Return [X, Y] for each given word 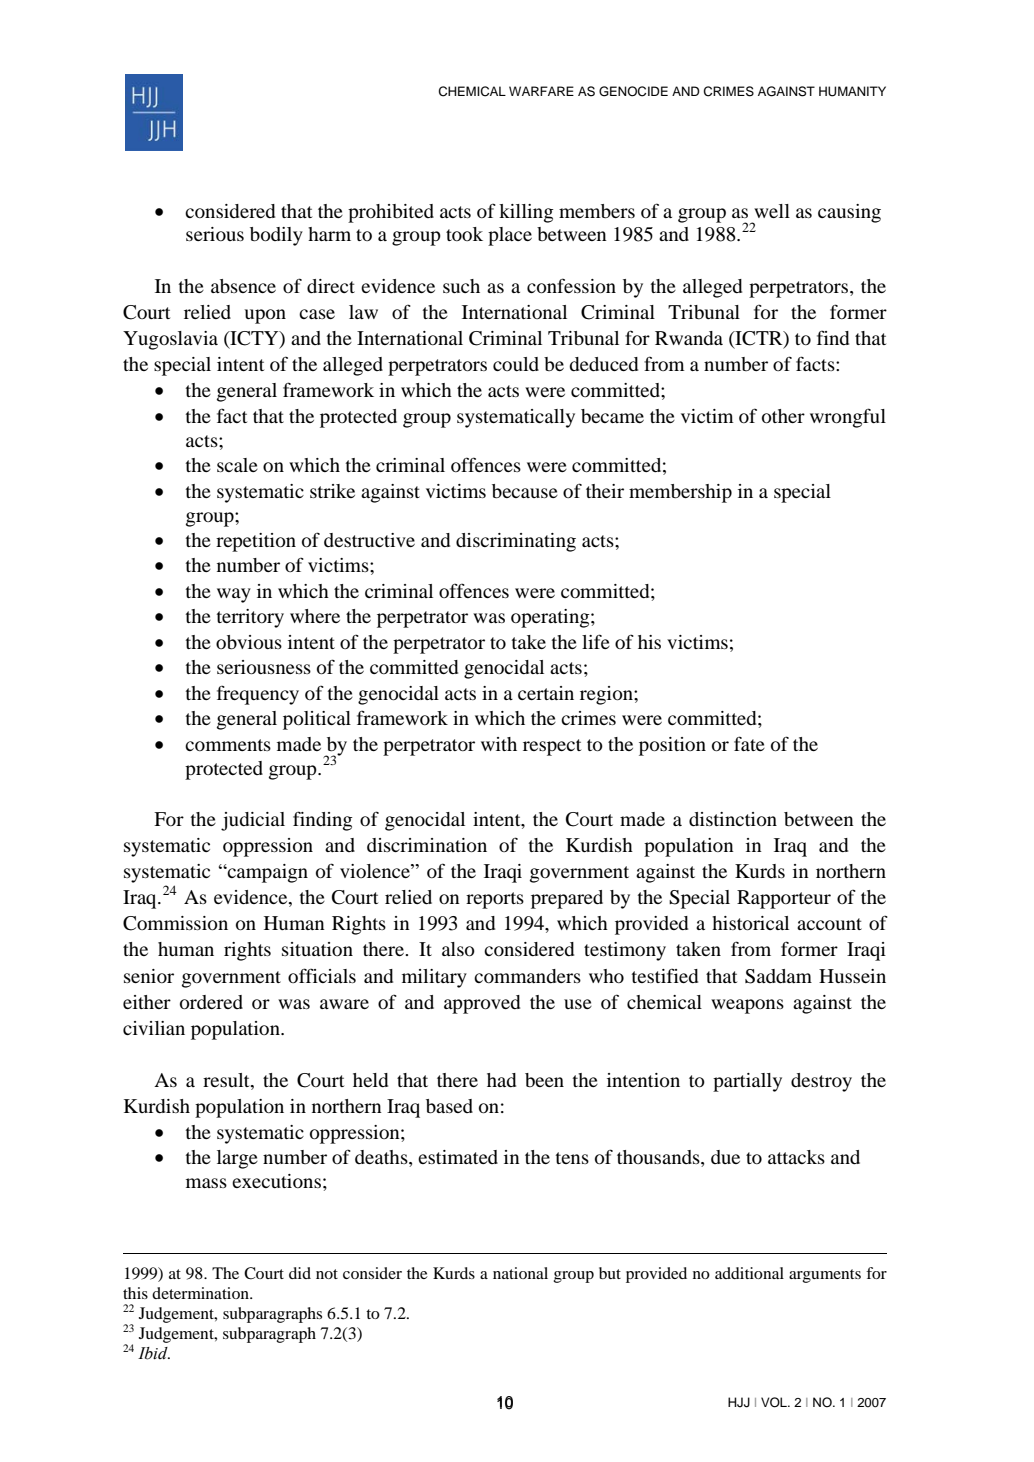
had [501, 1080]
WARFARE [541, 91]
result [227, 1080]
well [772, 211]
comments [228, 745]
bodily [276, 236]
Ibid [154, 1353]
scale [237, 465]
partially [747, 1082]
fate [749, 743]
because [525, 491]
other [783, 416]
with [499, 744]
